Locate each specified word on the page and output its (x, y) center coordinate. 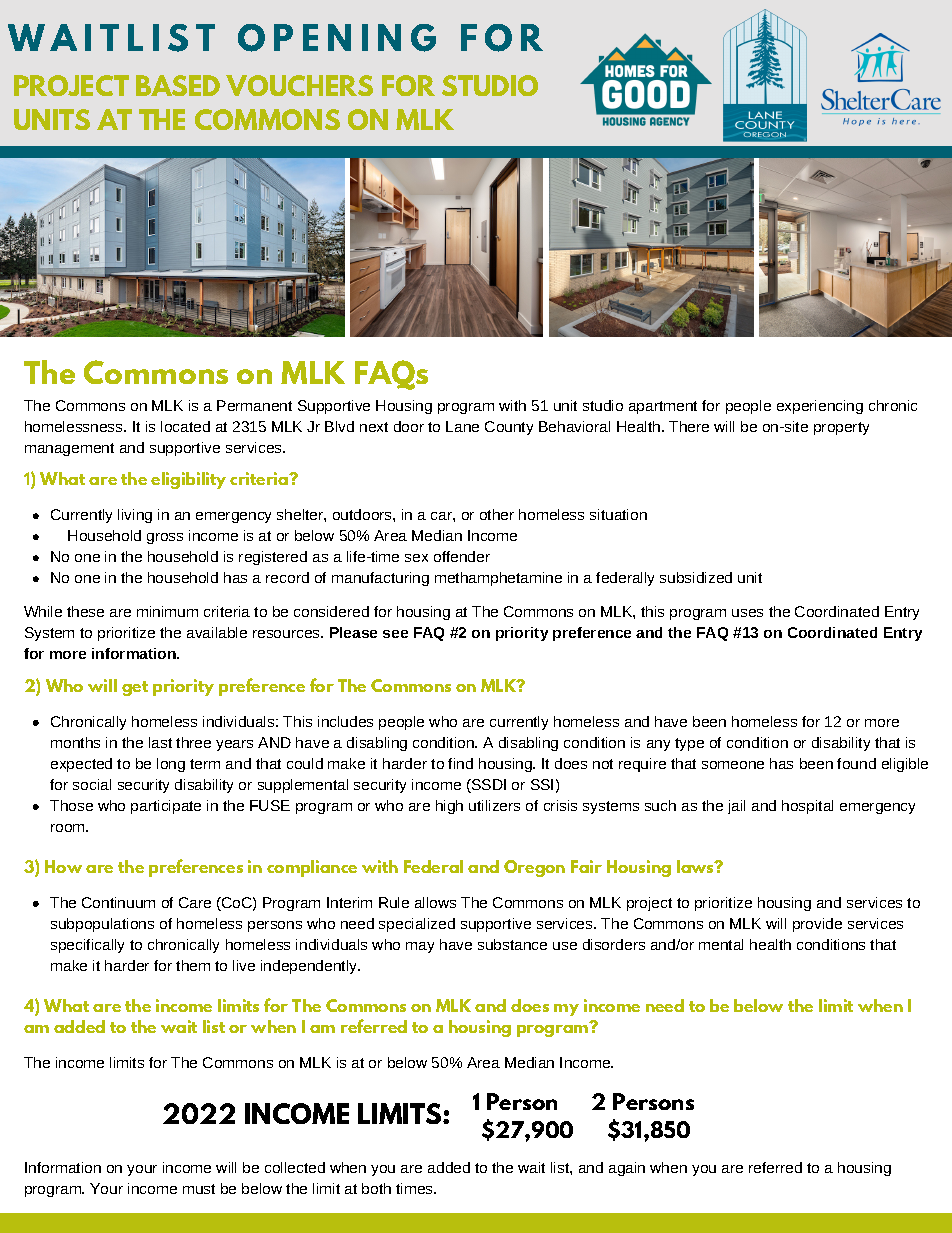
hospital (807, 807)
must (199, 1189)
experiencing (820, 407)
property (841, 428)
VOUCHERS (299, 85)
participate (166, 807)
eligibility (188, 480)
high (449, 807)
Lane (462, 426)
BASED (178, 85)
